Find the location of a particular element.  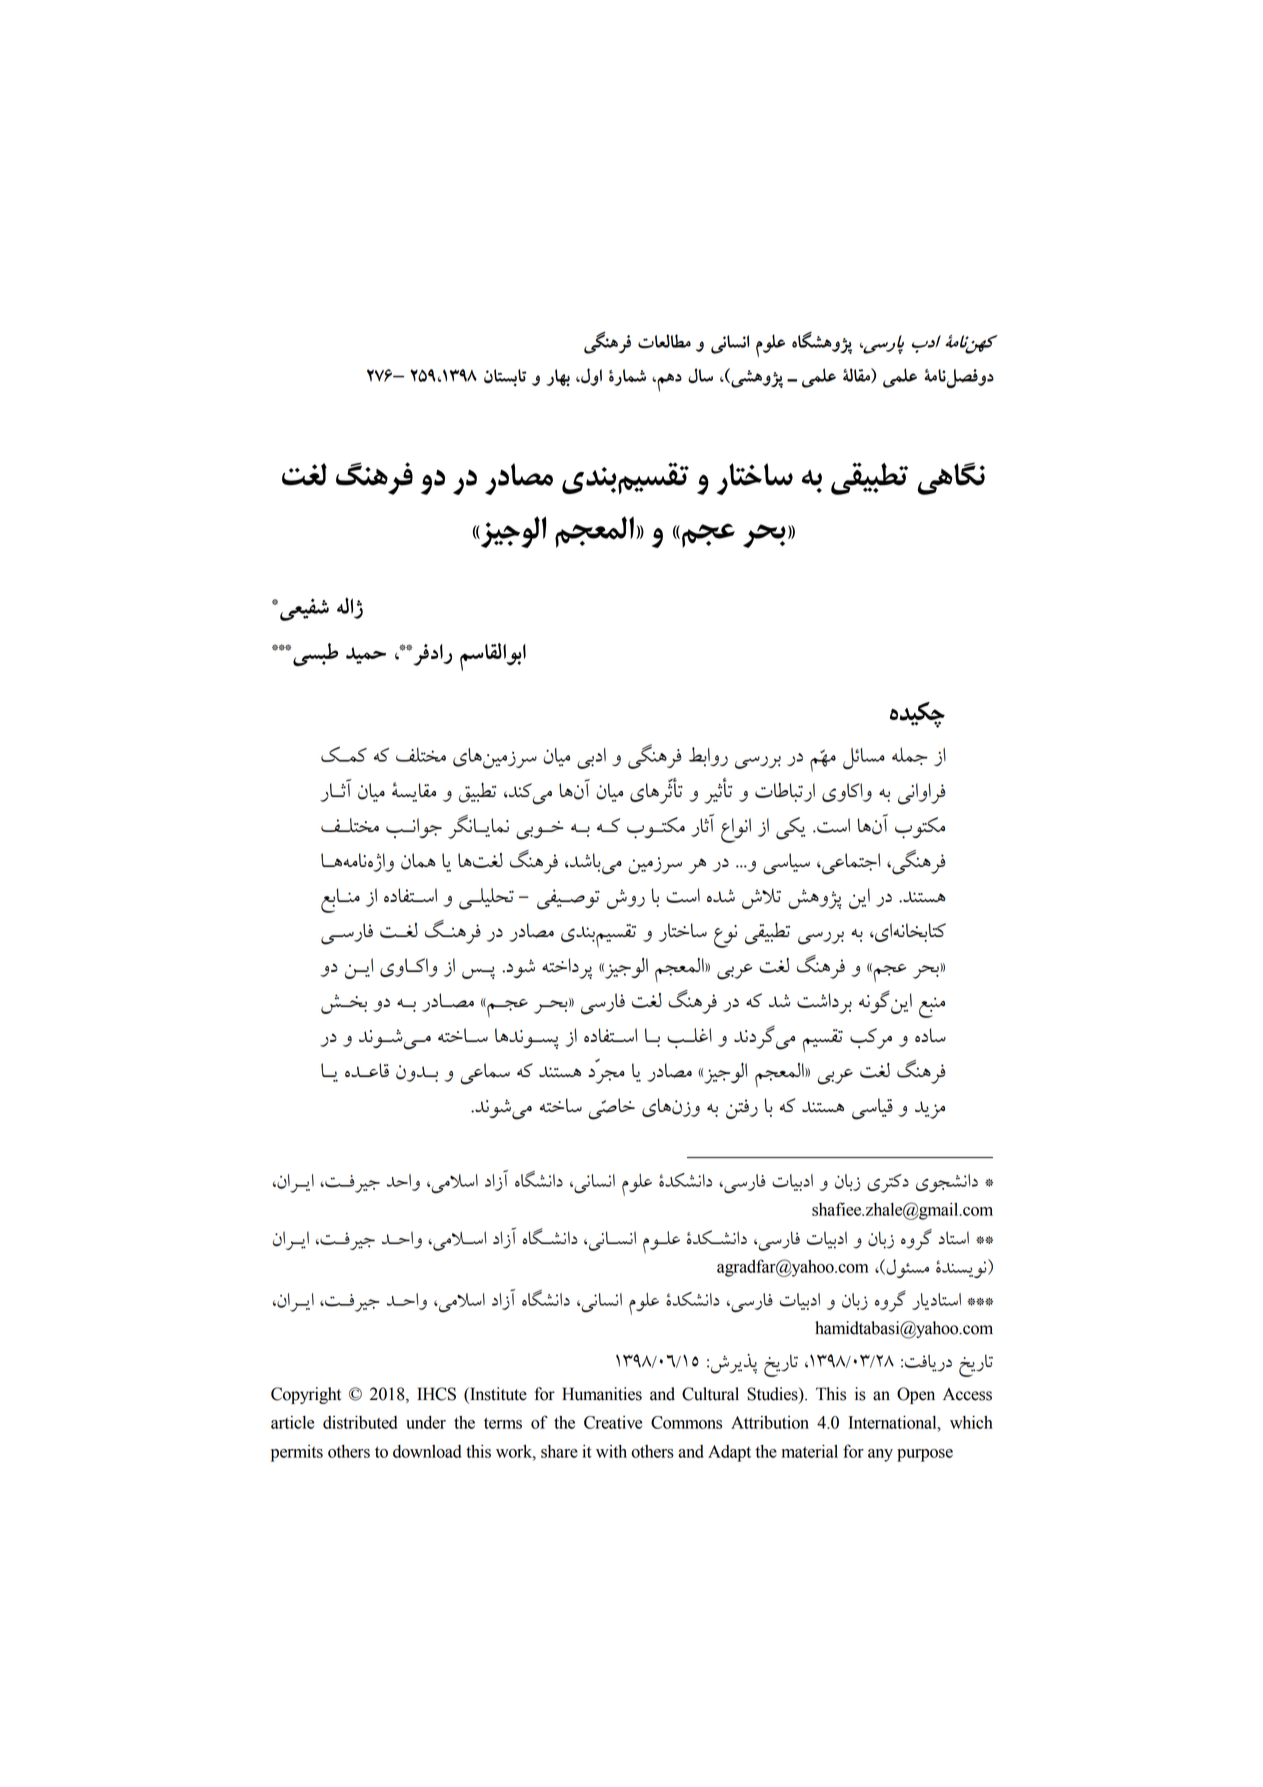

distributed is located at coordinates (360, 1422).
